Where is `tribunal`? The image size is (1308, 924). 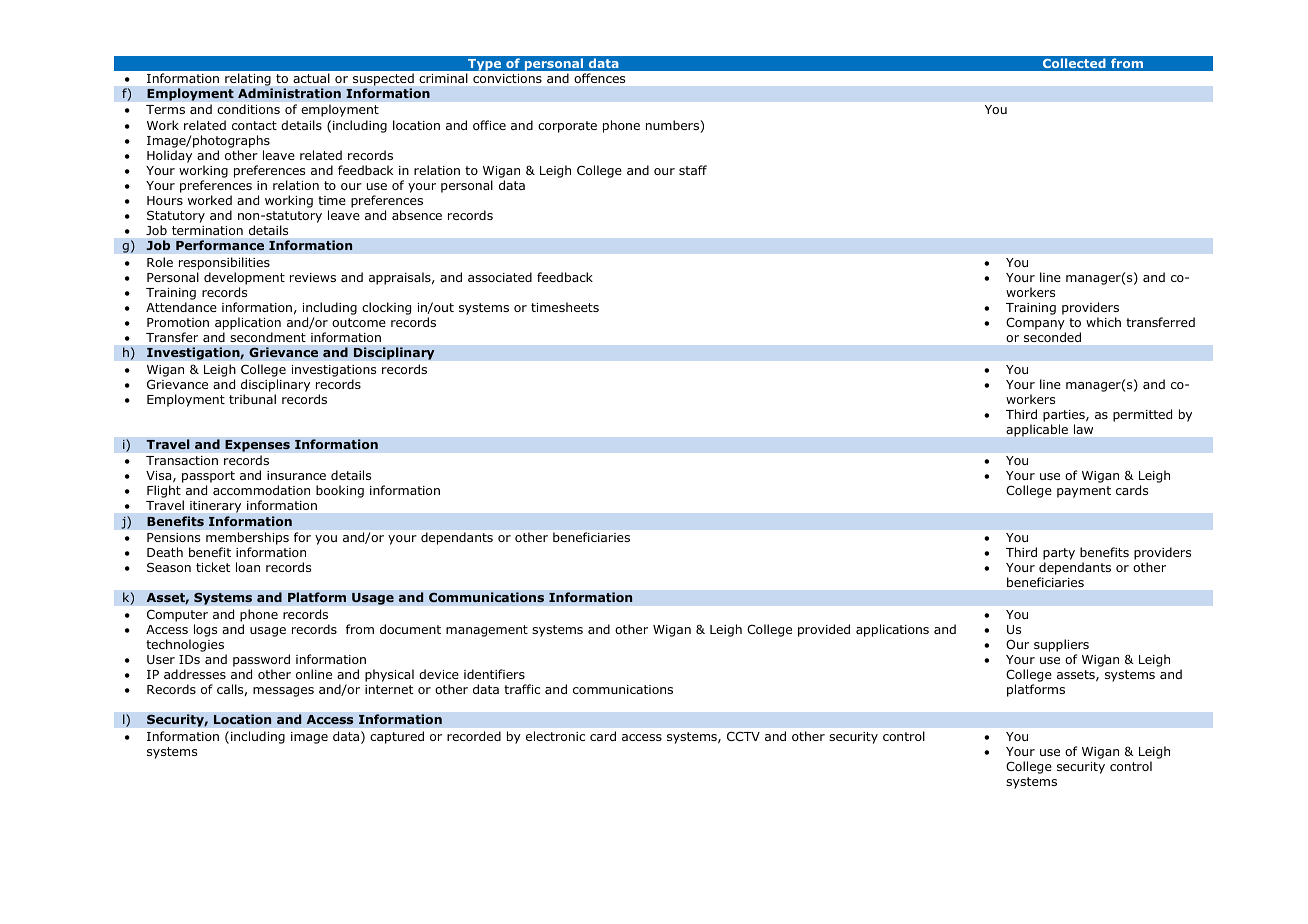 tribunal is located at coordinates (252, 399).
